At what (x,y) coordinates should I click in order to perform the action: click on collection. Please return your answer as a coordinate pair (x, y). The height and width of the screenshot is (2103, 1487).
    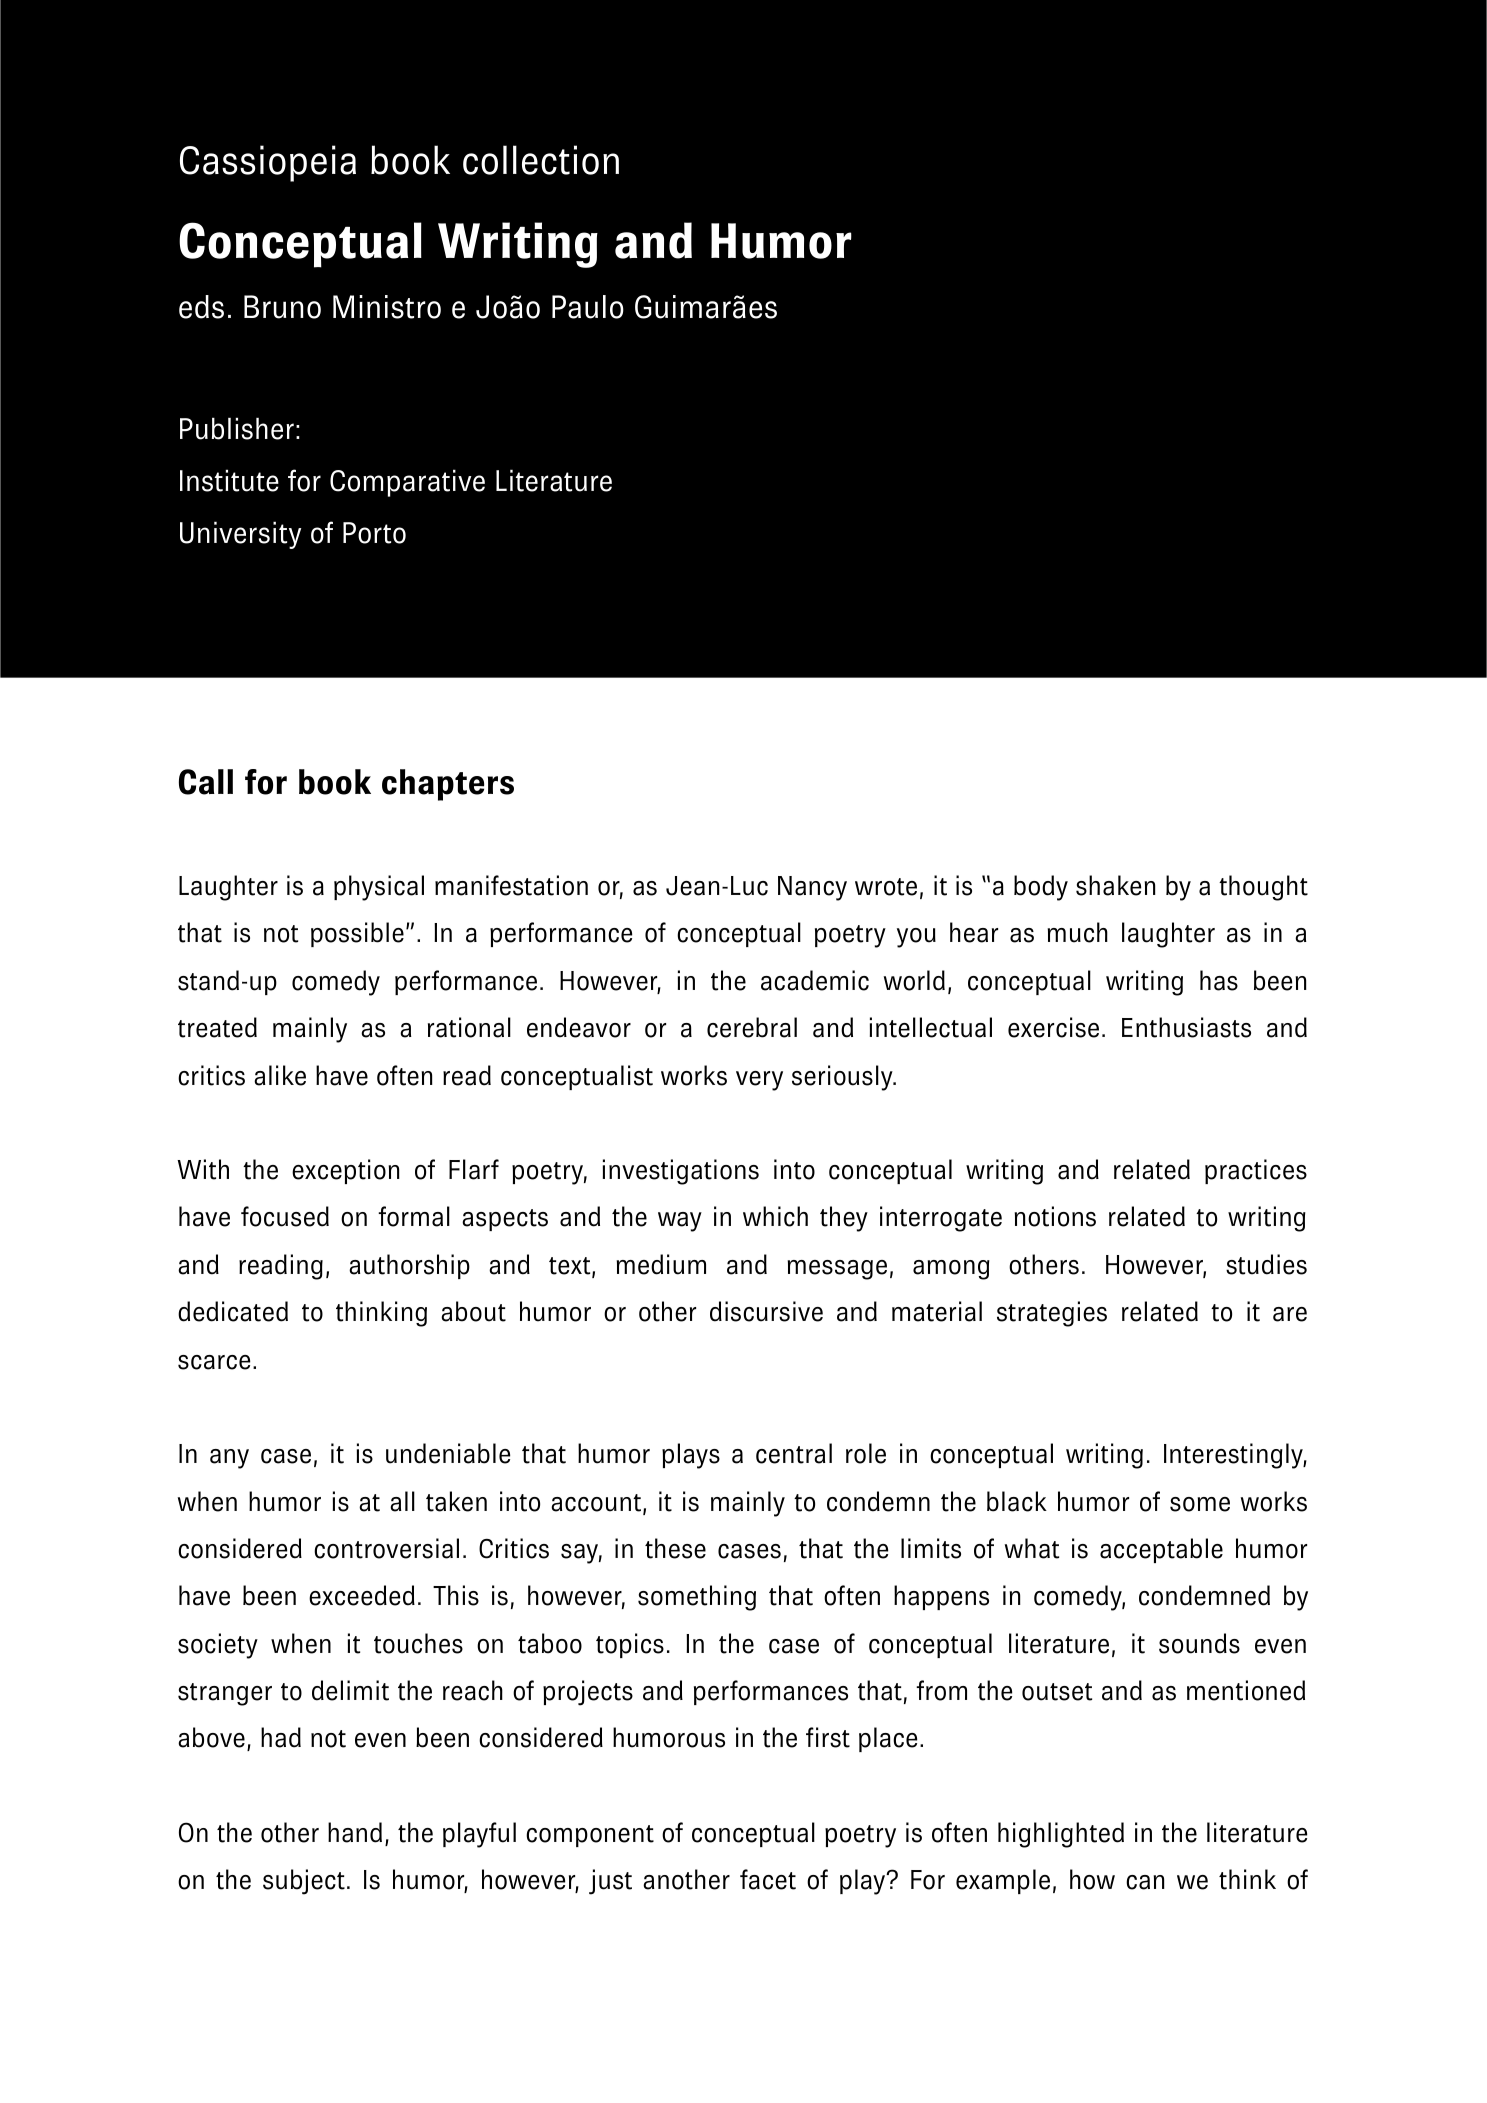
    Looking at the image, I should click on (541, 160).
